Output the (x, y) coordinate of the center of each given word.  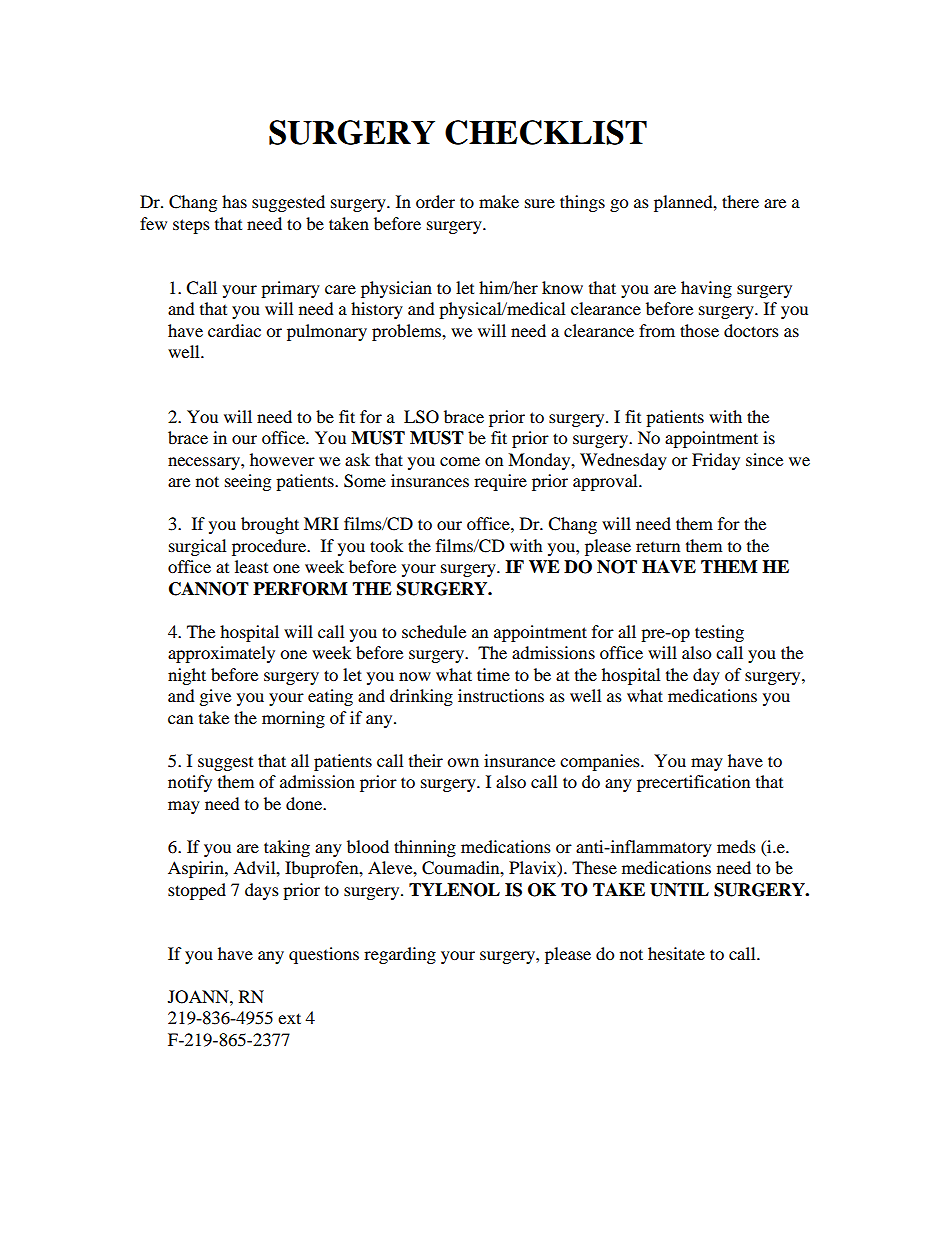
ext (289, 1018)
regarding (400, 955)
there (740, 201)
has (234, 201)
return (658, 547)
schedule (434, 631)
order (435, 201)
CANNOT (209, 589)
